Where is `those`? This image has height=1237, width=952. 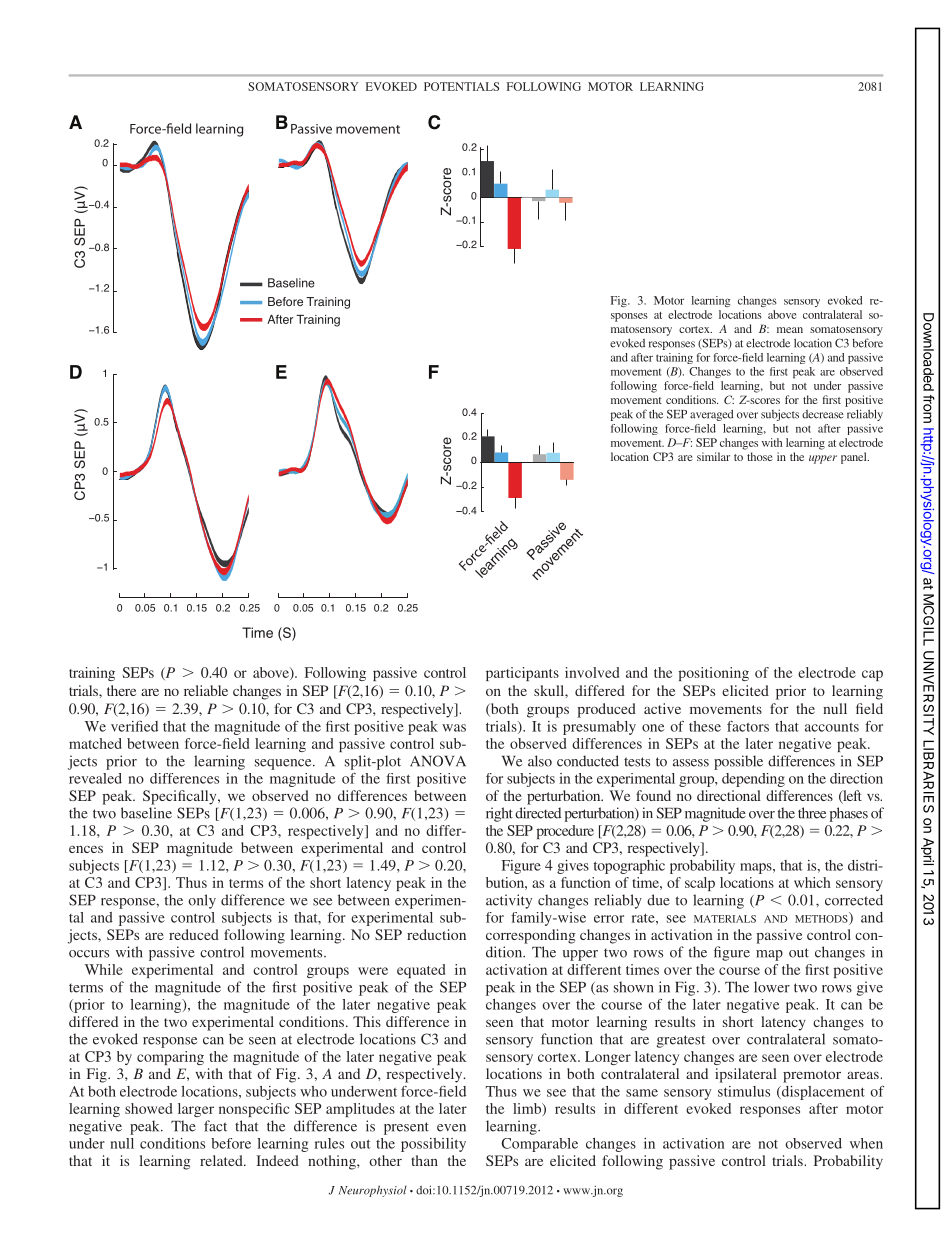 those is located at coordinates (760, 456).
